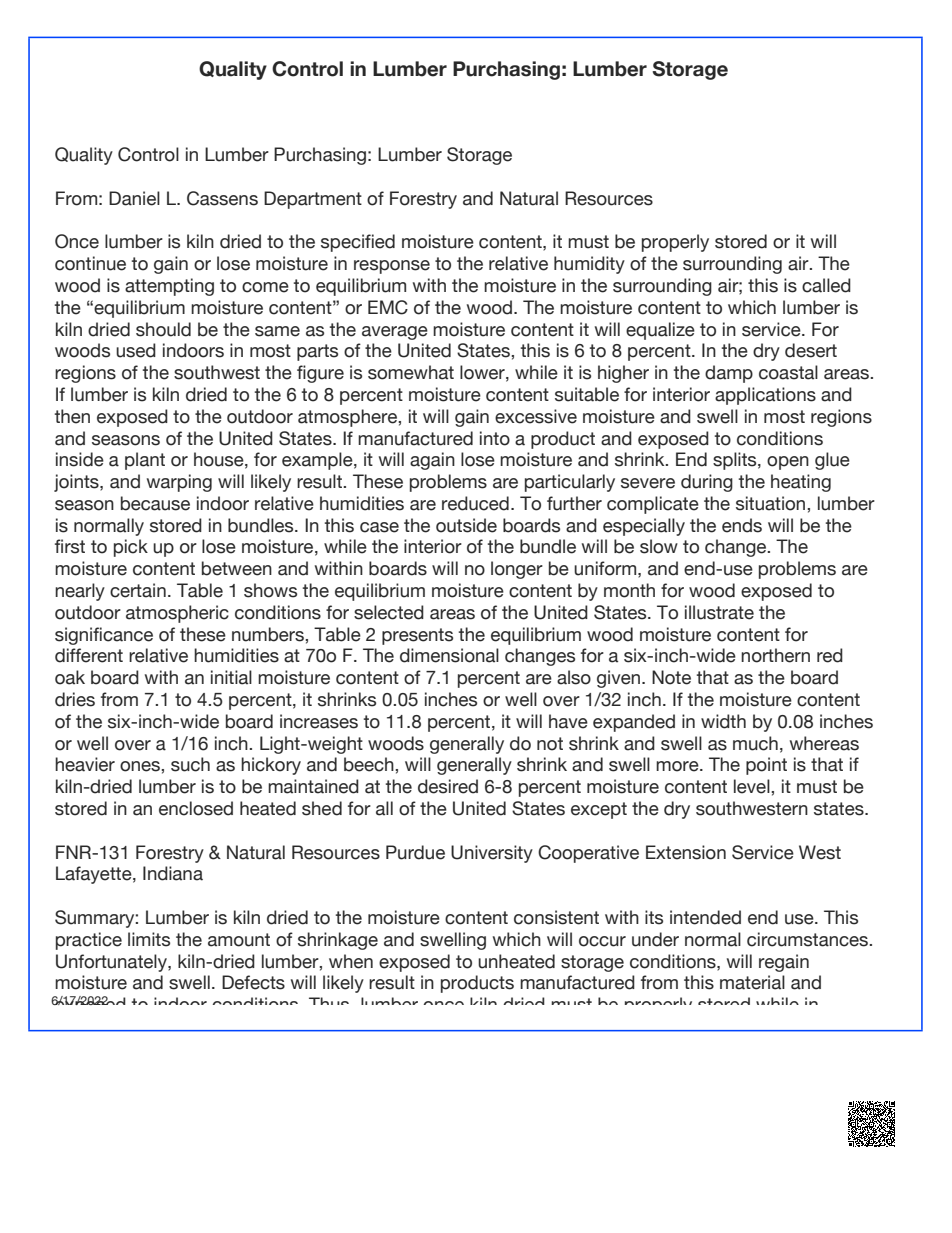 Image resolution: width=952 pixels, height=1233 pixels. I want to click on applications, so click(765, 396).
